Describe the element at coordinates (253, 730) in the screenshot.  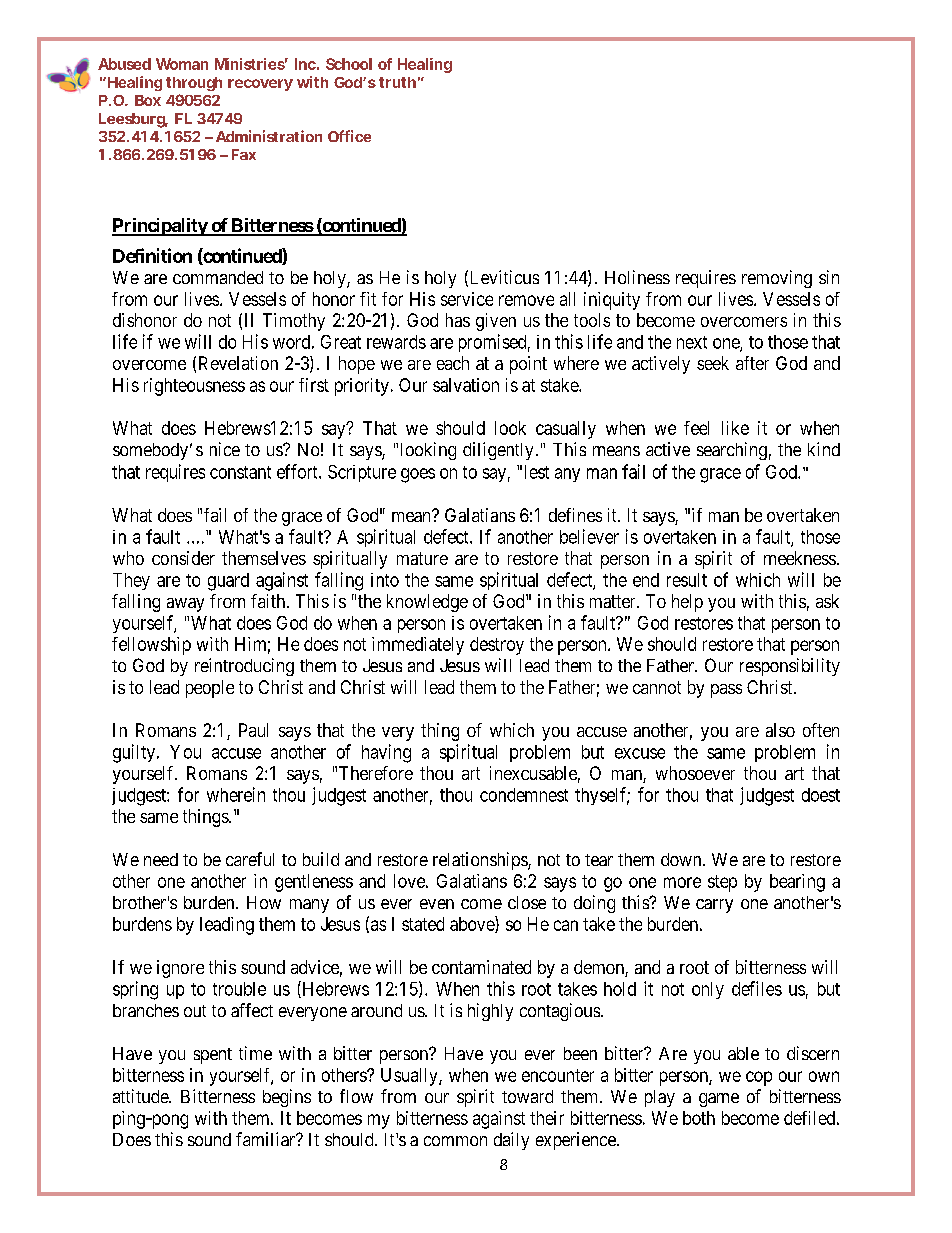
I see `Paul` at that location.
